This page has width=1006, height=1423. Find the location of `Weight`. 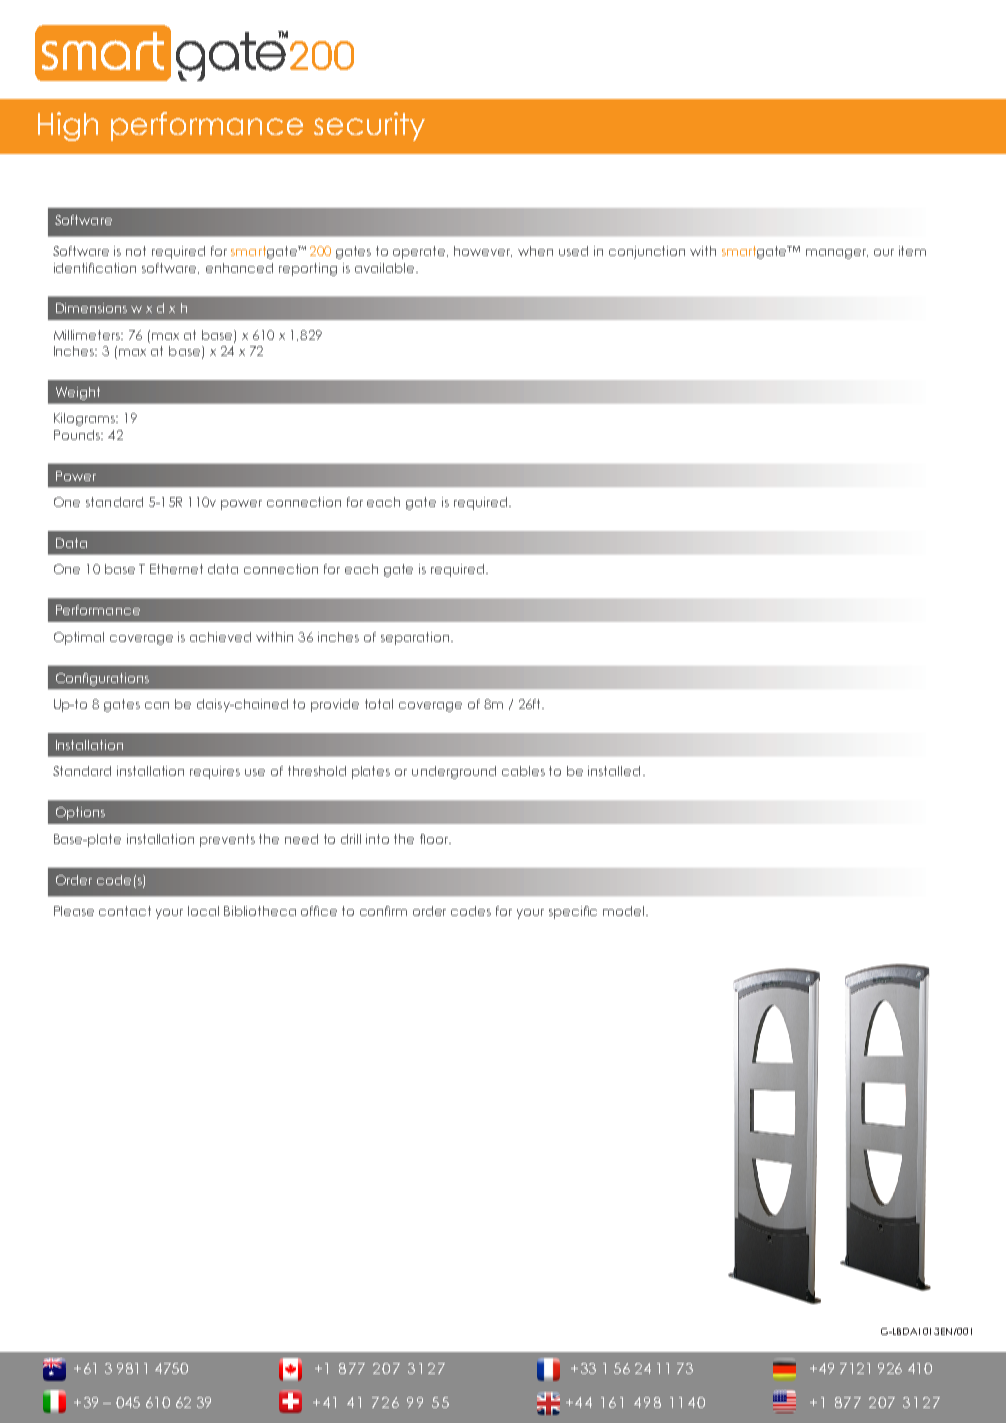

Weight is located at coordinates (78, 393).
